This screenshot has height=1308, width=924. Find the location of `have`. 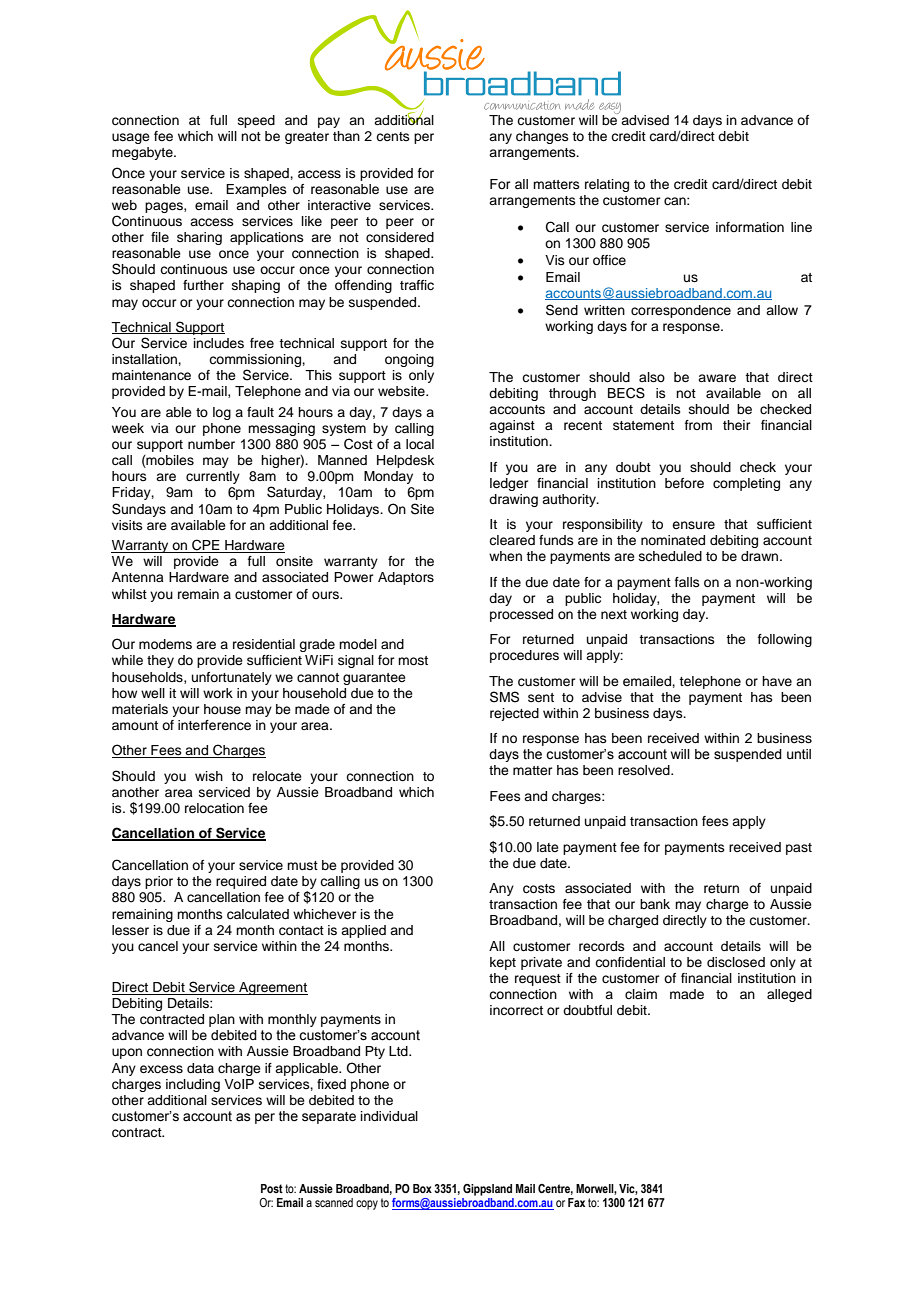

have is located at coordinates (777, 681).
